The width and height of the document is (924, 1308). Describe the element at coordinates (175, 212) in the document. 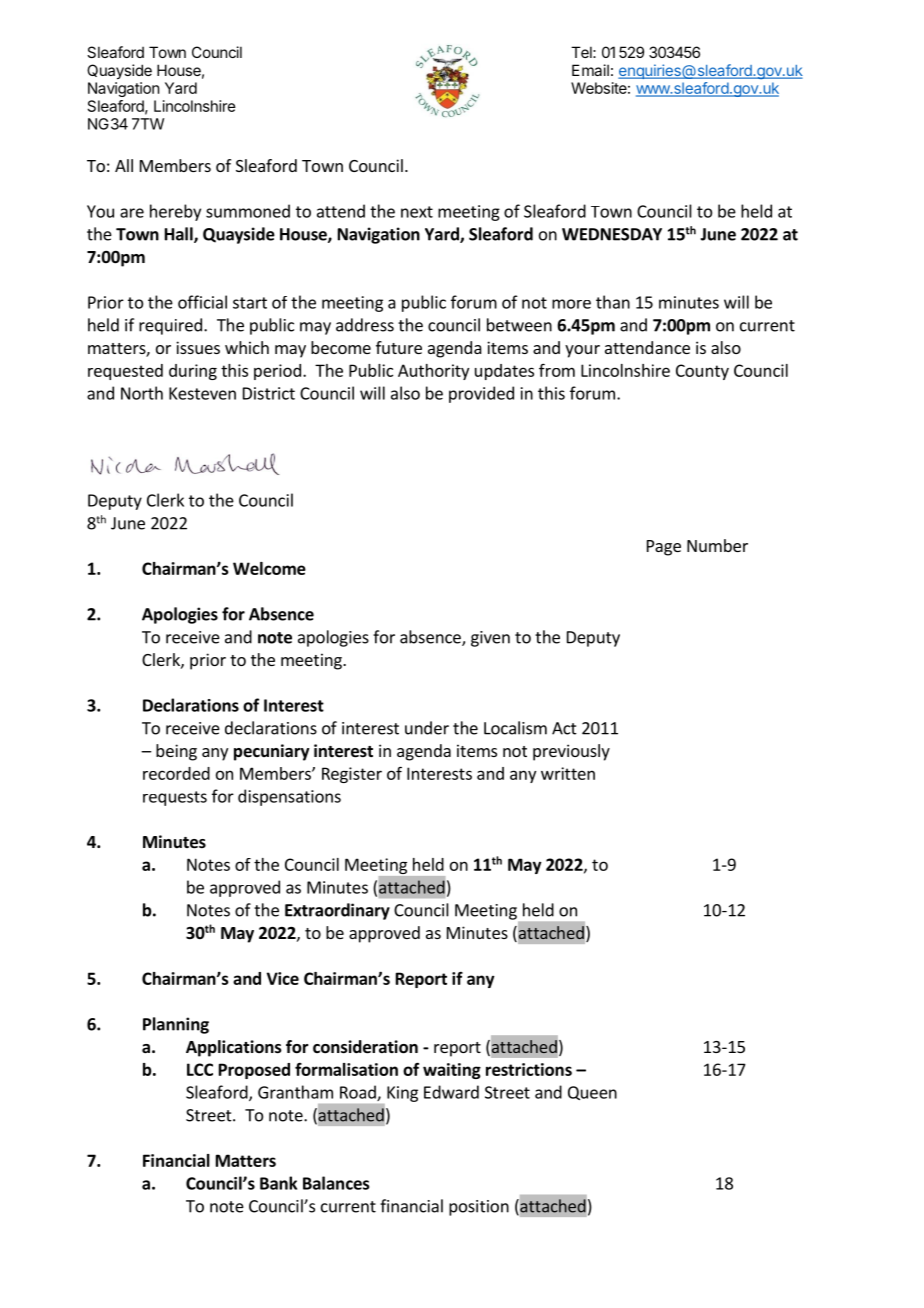

I see `hereby` at that location.
